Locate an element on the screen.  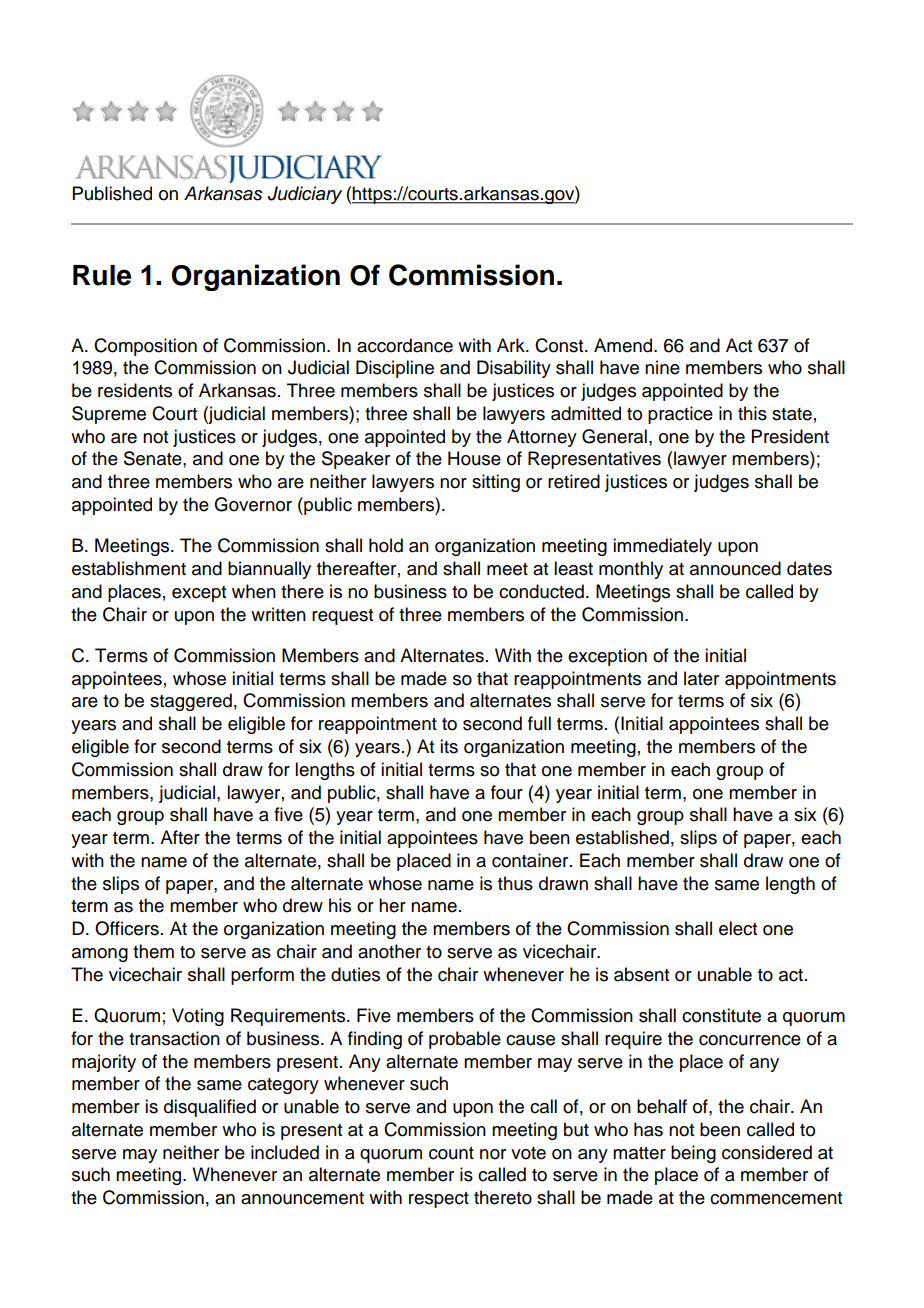
Published is located at coordinates (112, 193).
